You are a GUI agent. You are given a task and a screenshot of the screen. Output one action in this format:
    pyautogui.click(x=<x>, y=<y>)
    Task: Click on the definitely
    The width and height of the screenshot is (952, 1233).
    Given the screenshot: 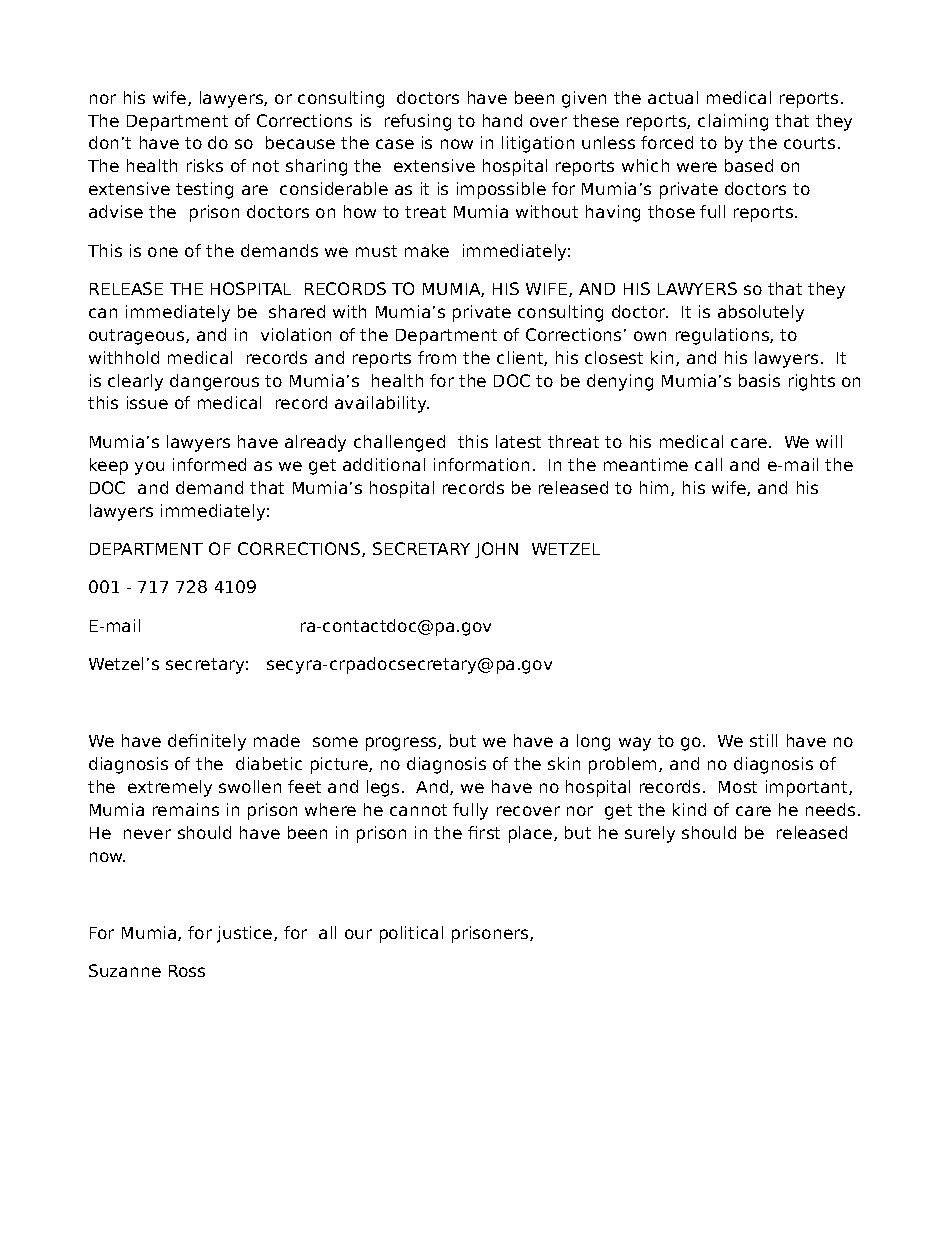 What is the action you would take?
    pyautogui.click(x=207, y=742)
